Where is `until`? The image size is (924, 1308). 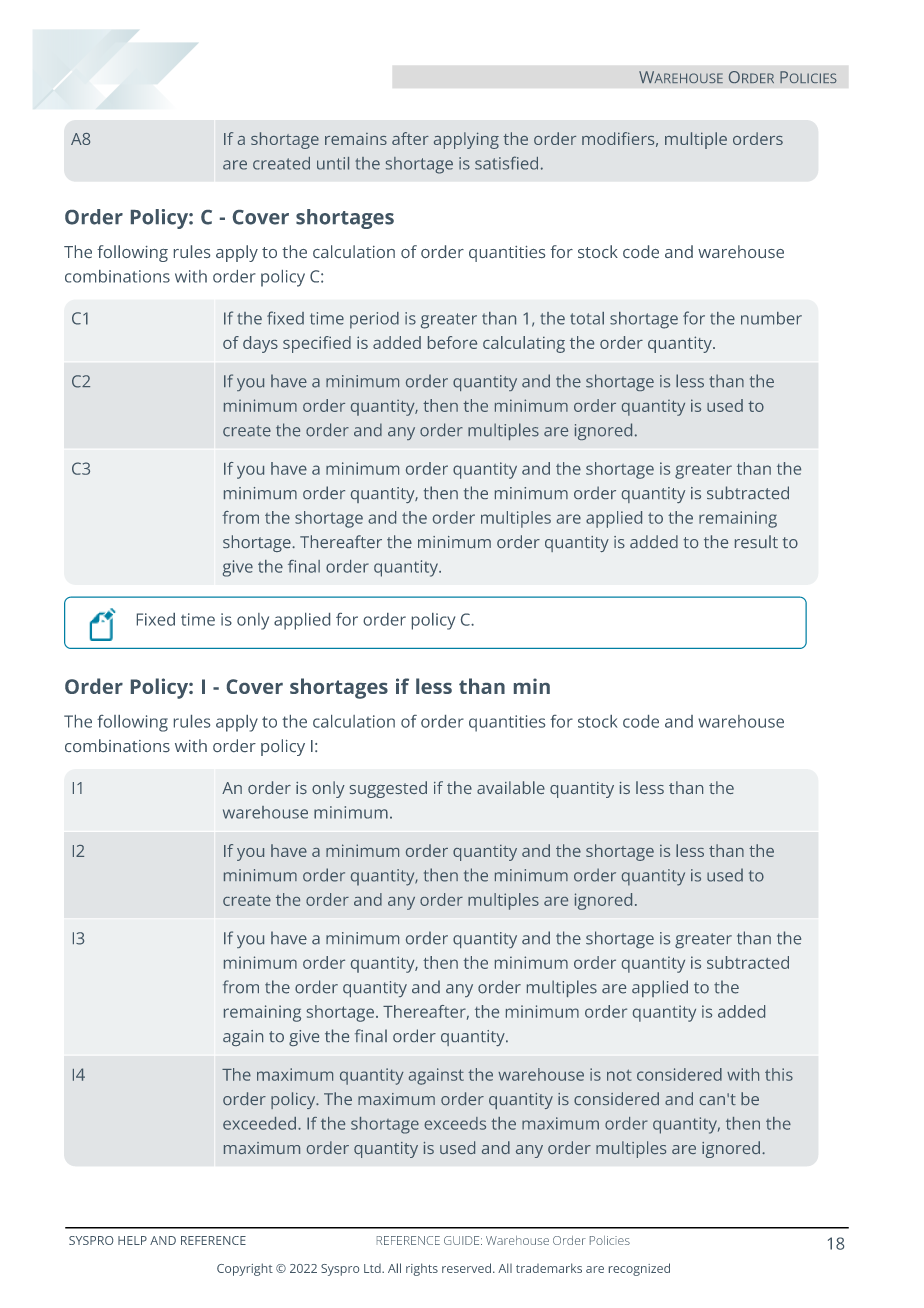
until is located at coordinates (333, 163).
